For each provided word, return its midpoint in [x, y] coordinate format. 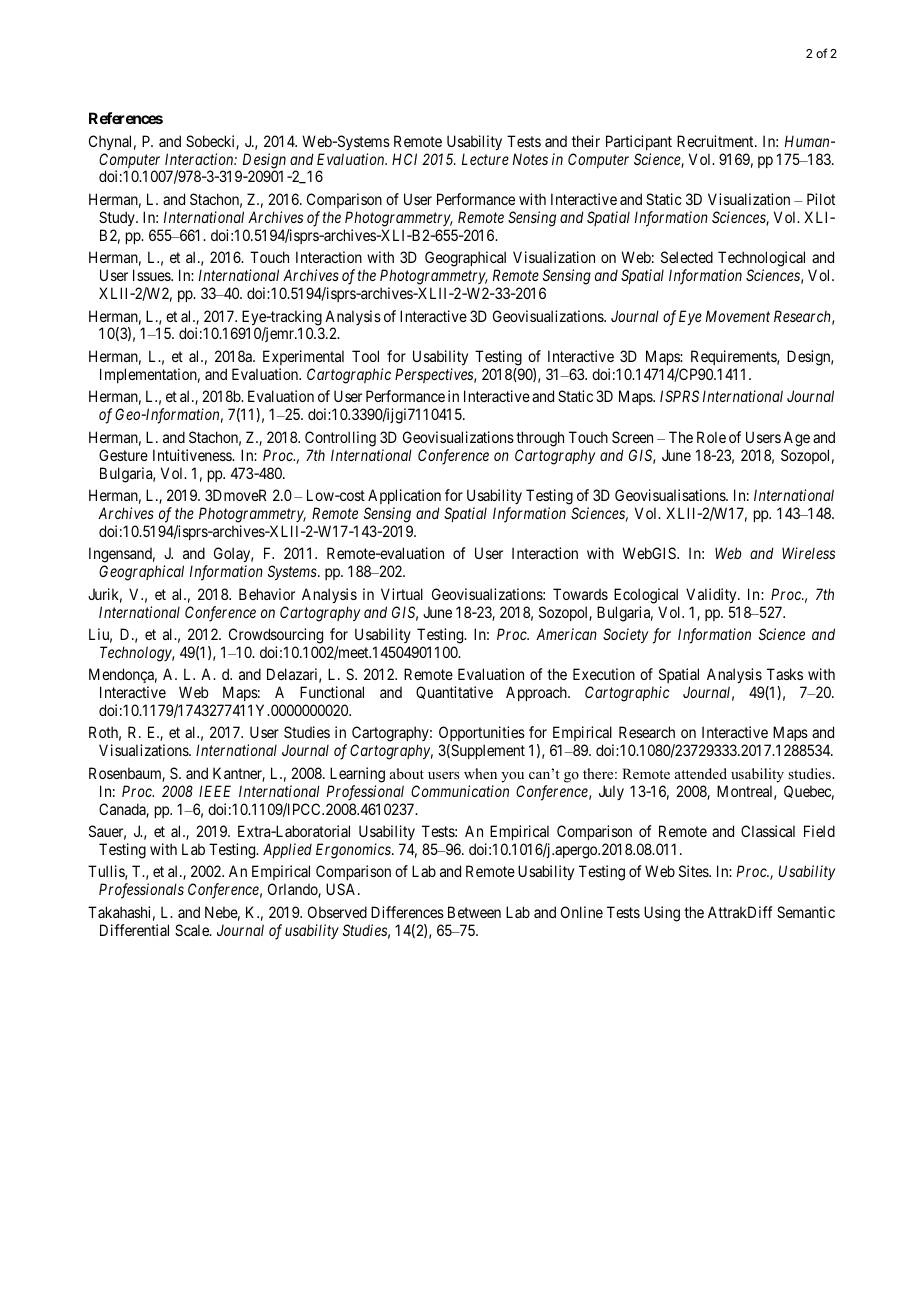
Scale [193, 930]
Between [474, 912]
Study [118, 218]
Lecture [485, 159]
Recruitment [716, 141]
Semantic [806, 912]
